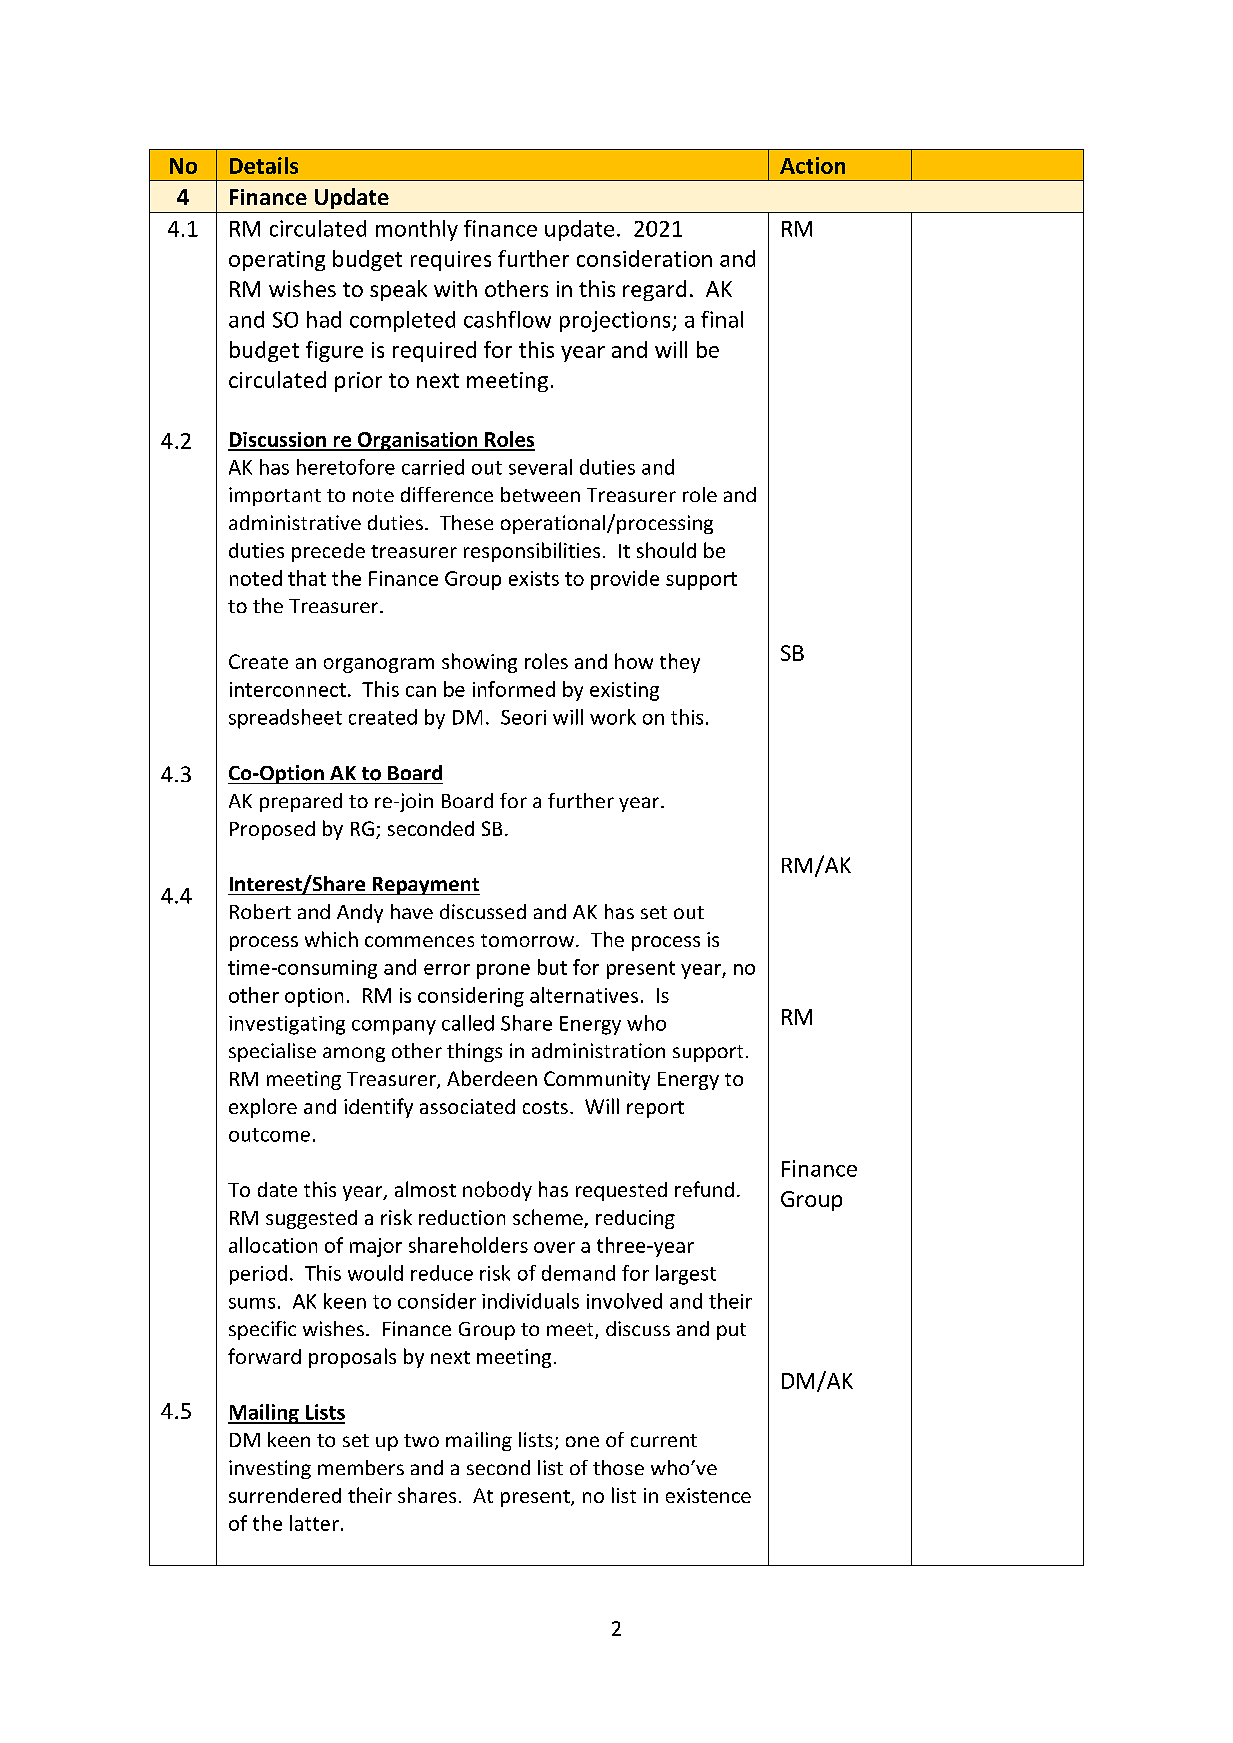  Describe the element at coordinates (451, 261) in the image. I see `requires` at that location.
